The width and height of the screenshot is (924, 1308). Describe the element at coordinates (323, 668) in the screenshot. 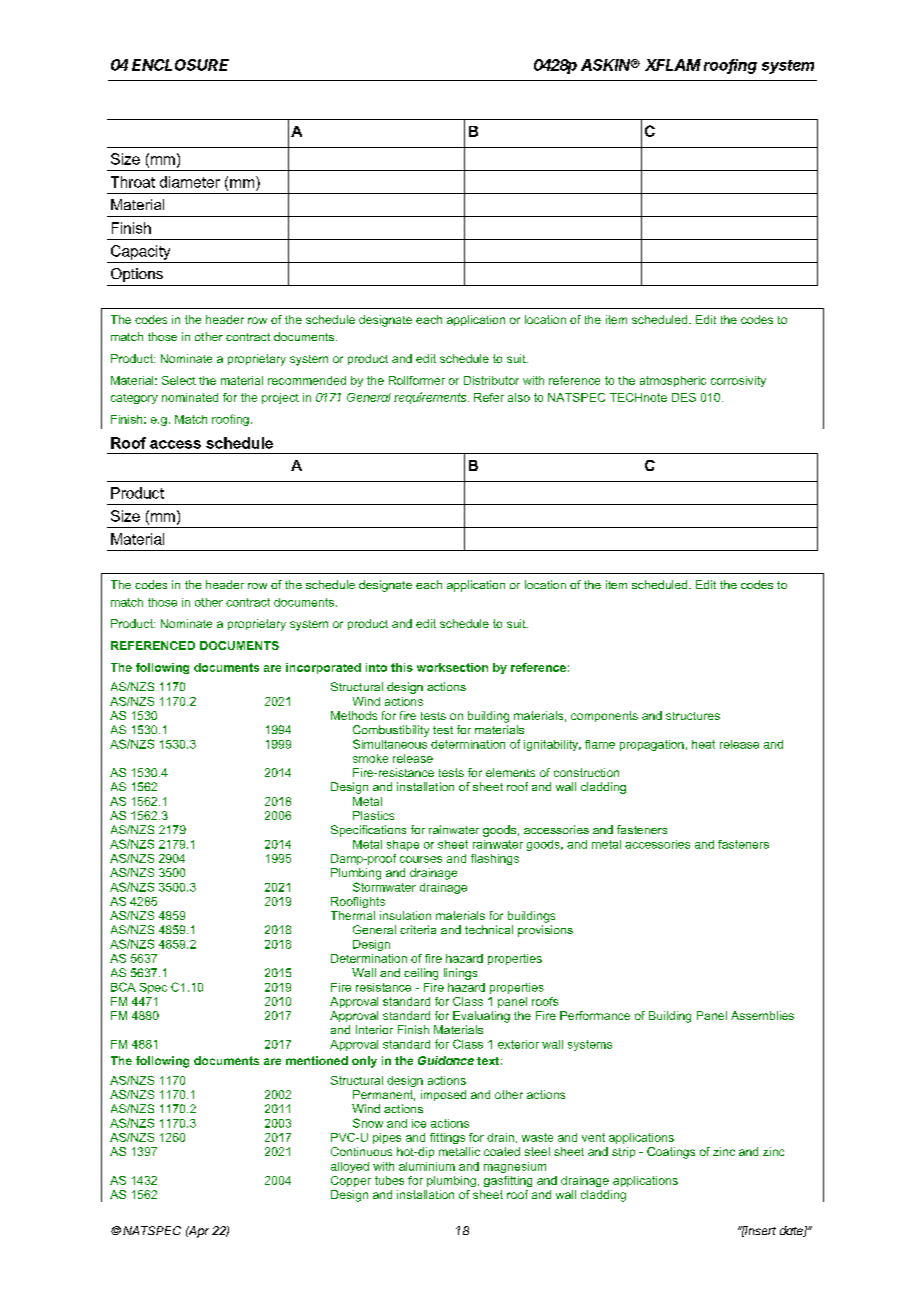

I see `incorporated` at that location.
